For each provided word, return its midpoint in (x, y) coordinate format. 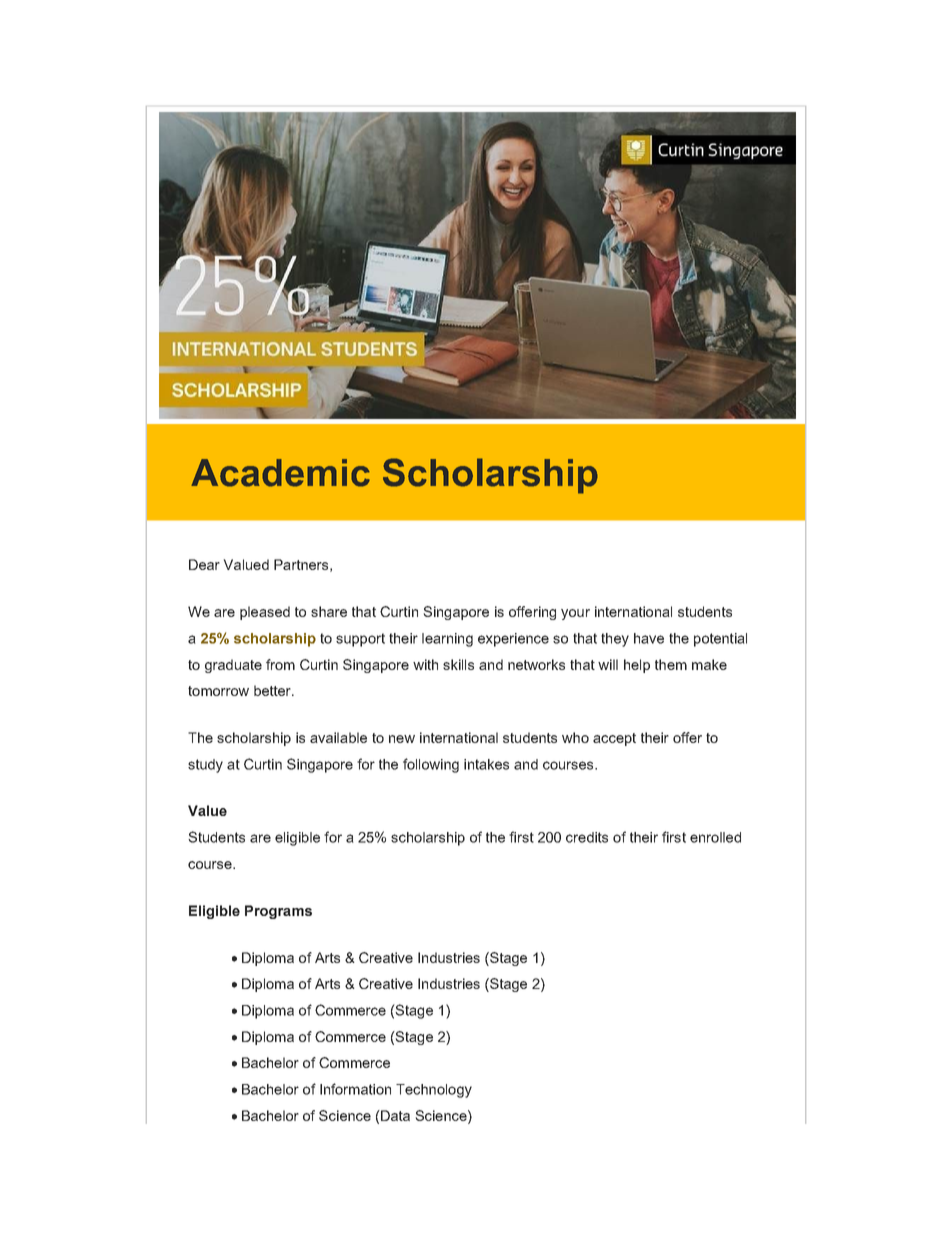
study (205, 766)
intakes (486, 764)
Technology (434, 1091)
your (575, 614)
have (649, 638)
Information (355, 1089)
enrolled (715, 837)
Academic (280, 473)
